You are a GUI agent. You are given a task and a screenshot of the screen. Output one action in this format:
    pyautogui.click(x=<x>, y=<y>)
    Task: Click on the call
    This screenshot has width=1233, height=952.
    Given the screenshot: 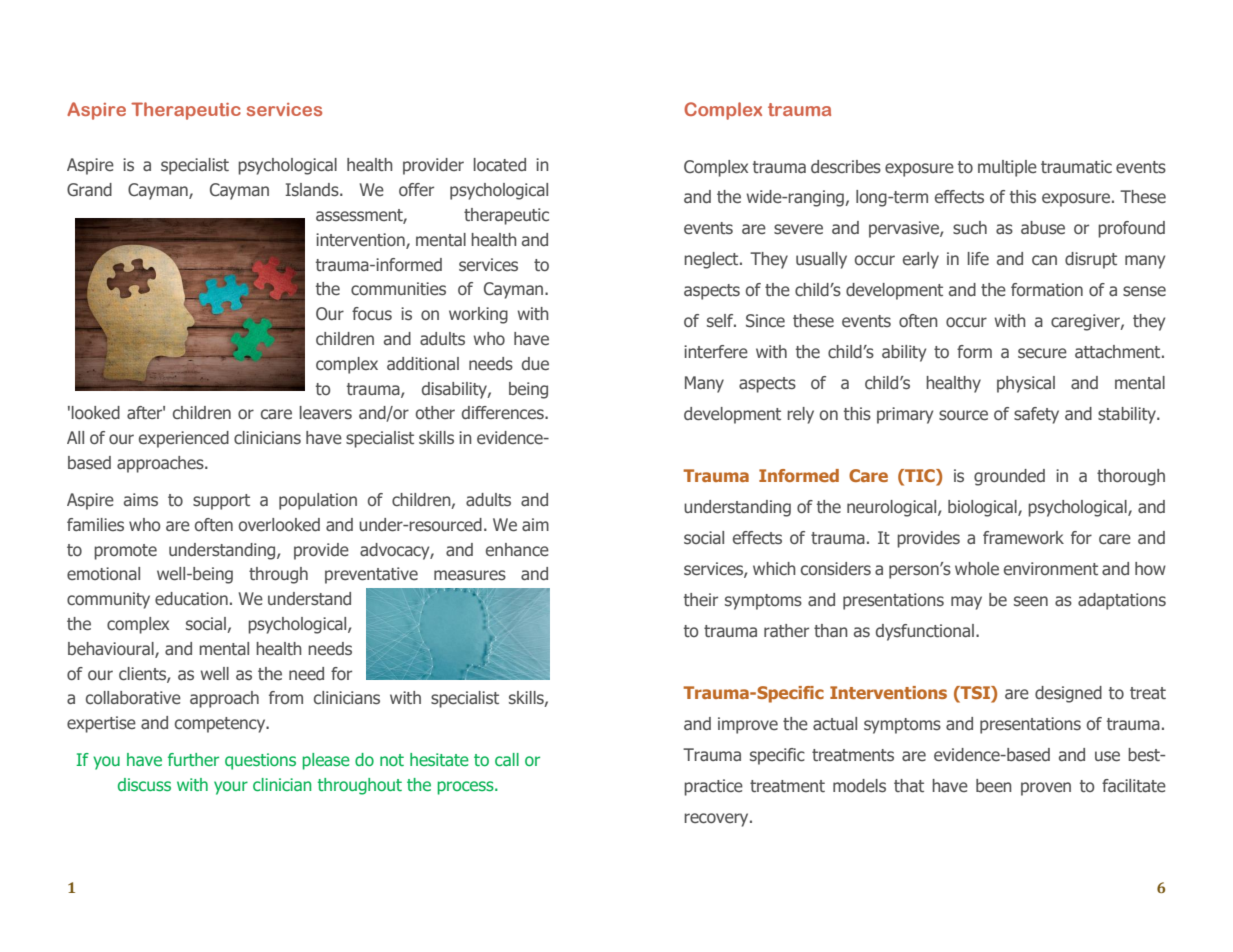 What is the action you would take?
    pyautogui.click(x=507, y=759)
